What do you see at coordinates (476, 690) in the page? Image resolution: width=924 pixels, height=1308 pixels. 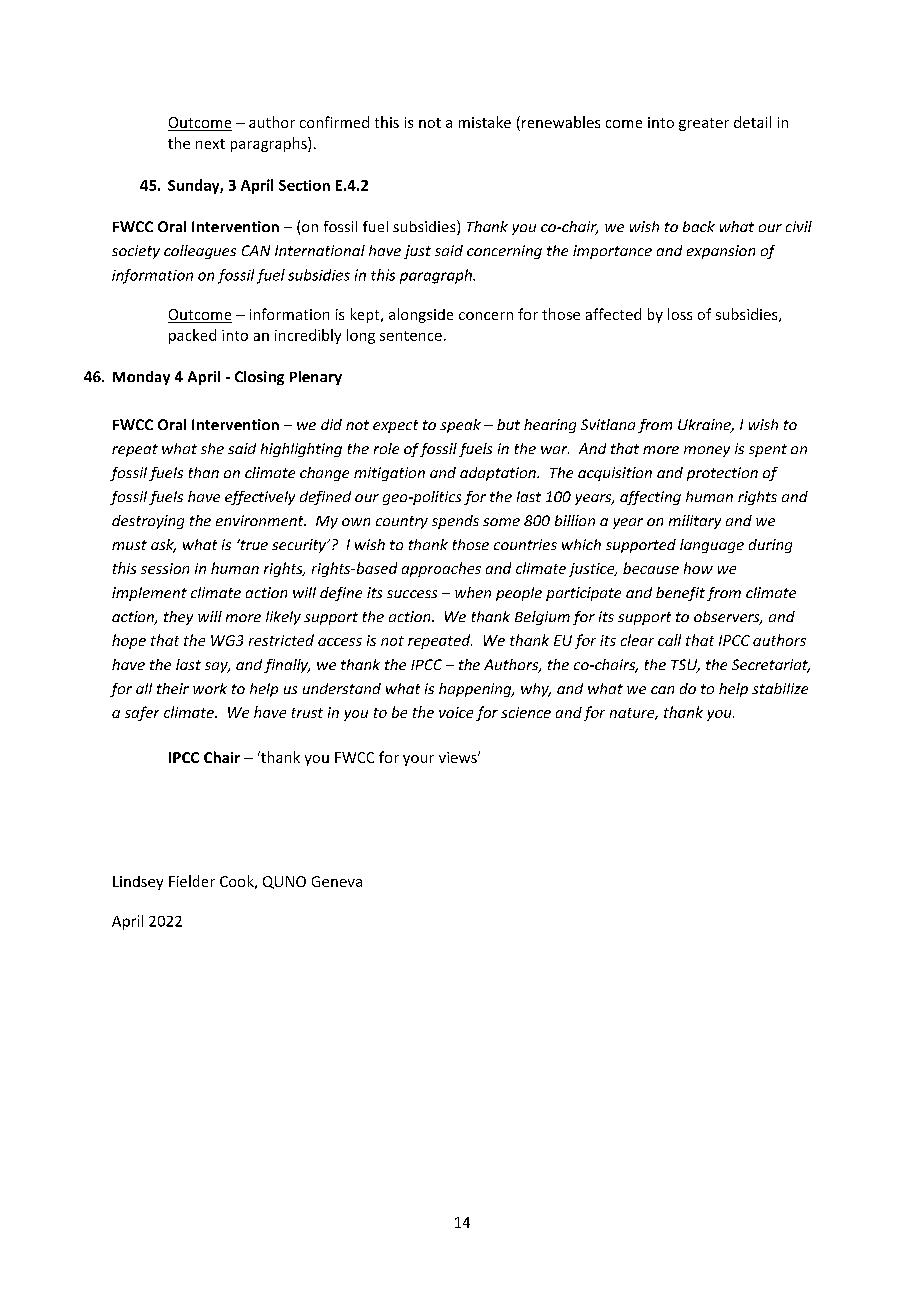 I see `happening` at bounding box center [476, 690].
